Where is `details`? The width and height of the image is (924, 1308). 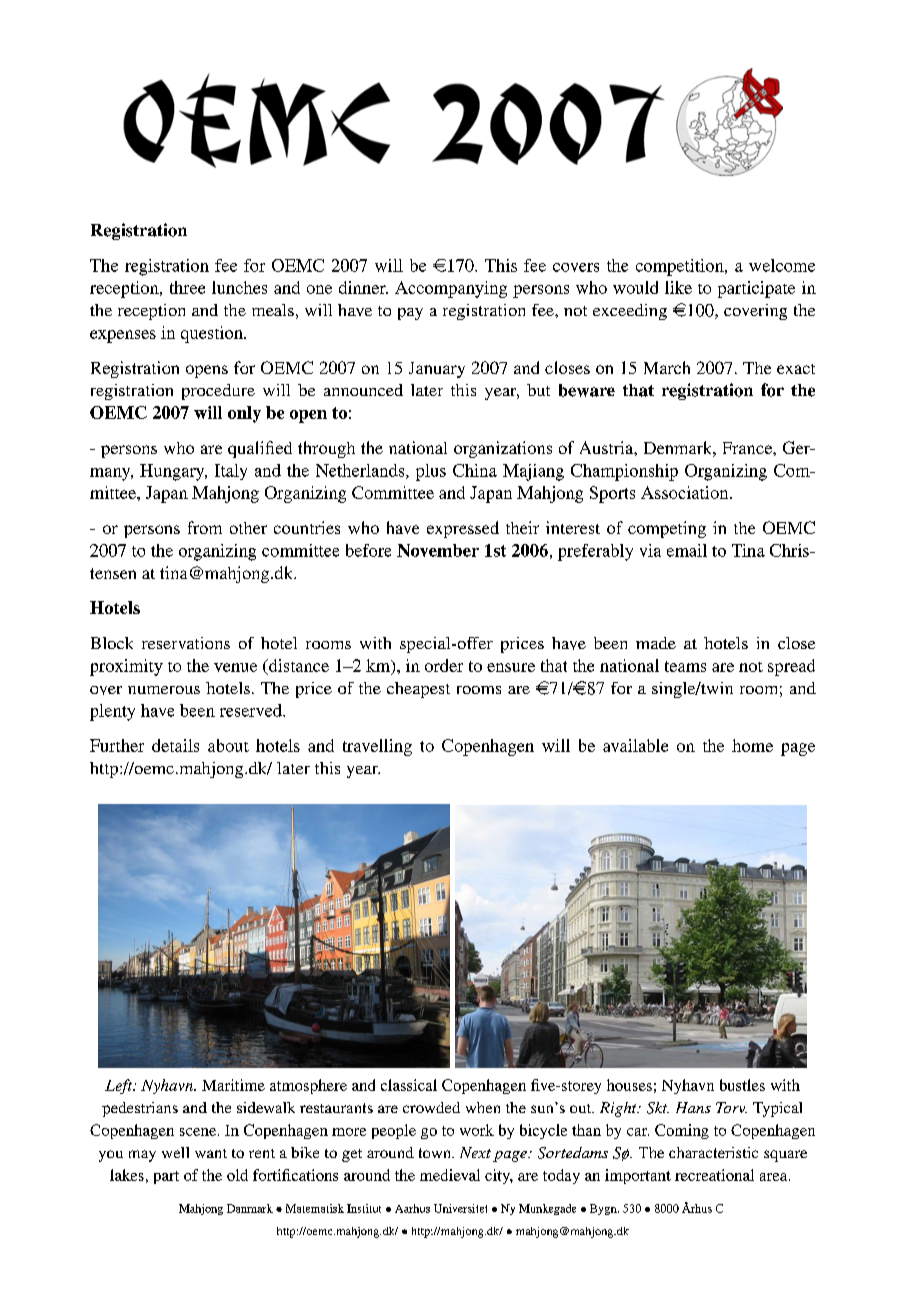 details is located at coordinates (175, 745).
